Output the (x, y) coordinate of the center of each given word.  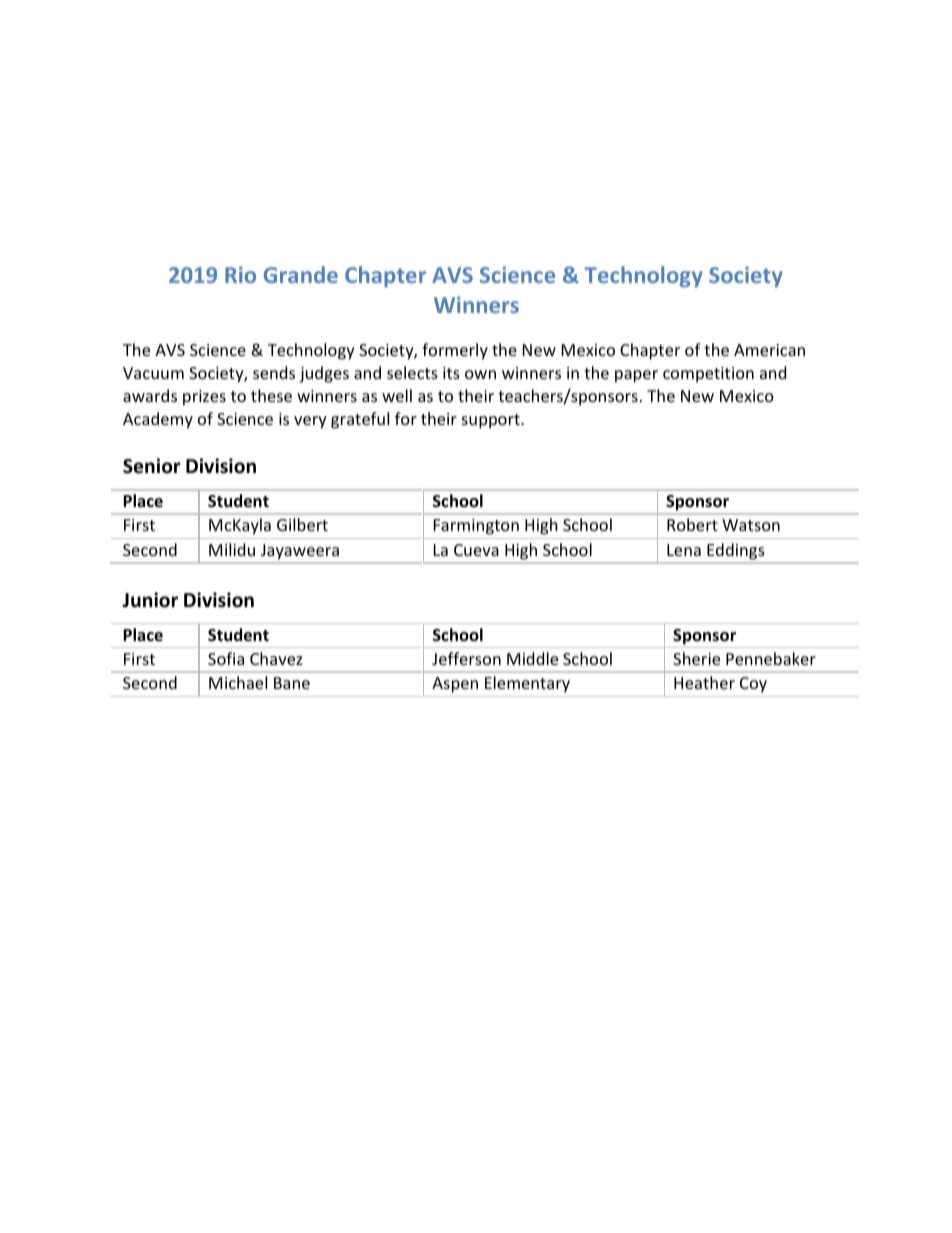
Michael (238, 682)
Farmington (476, 527)
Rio (240, 274)
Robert (692, 524)
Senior (151, 466)
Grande (301, 274)
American (769, 350)
